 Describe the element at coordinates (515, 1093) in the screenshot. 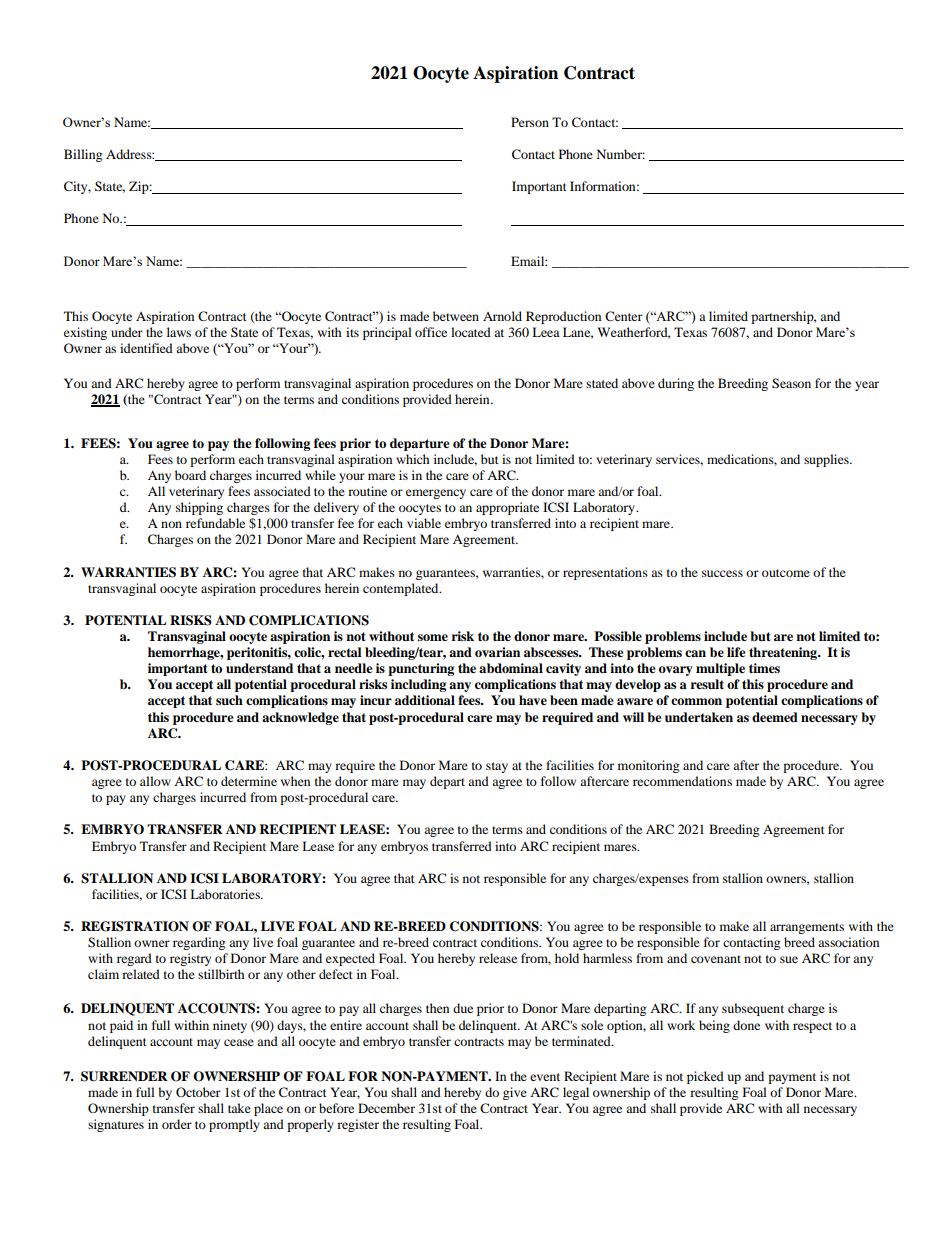

I see `give` at that location.
